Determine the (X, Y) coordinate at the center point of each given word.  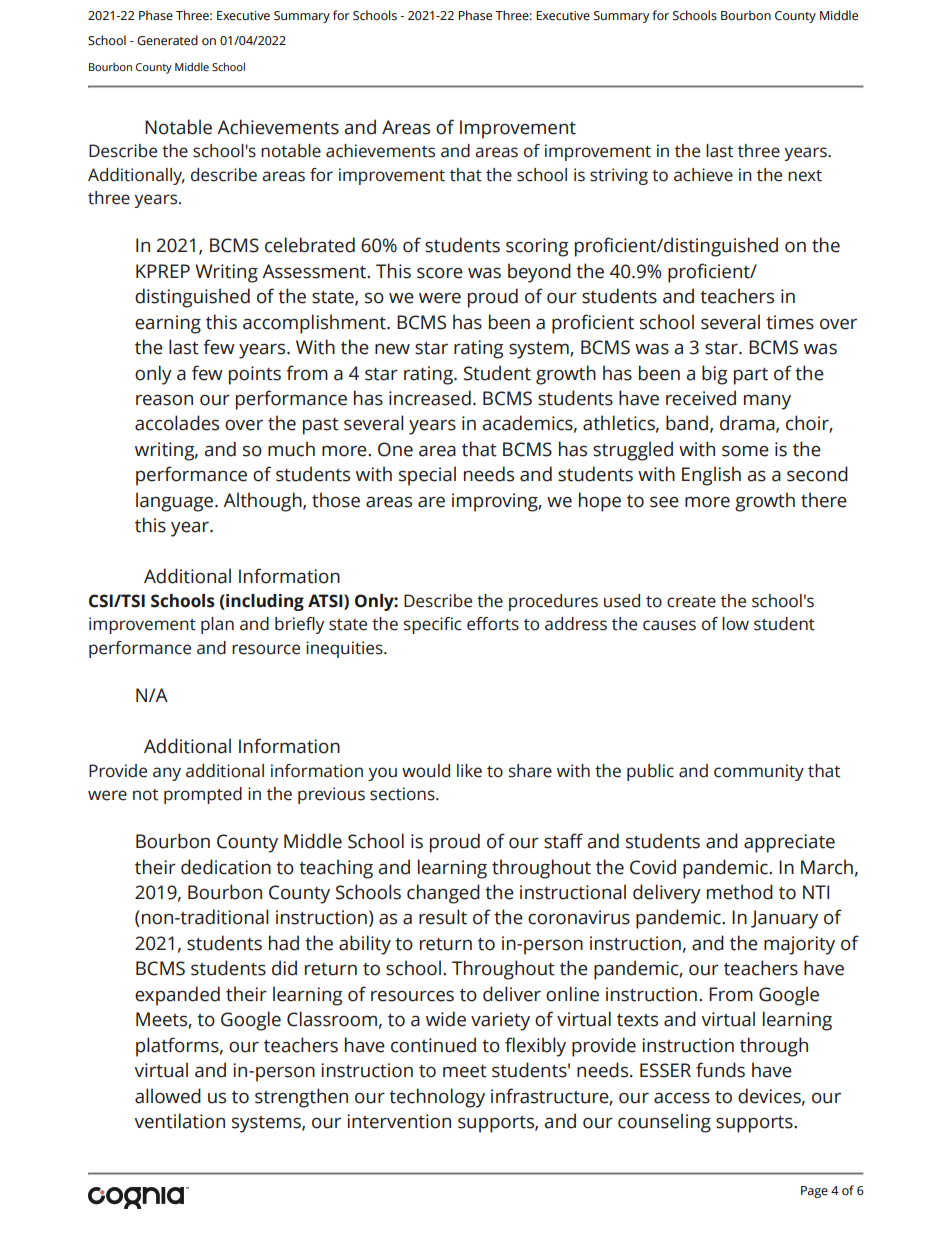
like (469, 771)
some (745, 451)
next (805, 176)
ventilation (179, 1121)
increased (430, 398)
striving (619, 176)
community (759, 772)
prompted (203, 795)
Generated (167, 40)
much (291, 449)
